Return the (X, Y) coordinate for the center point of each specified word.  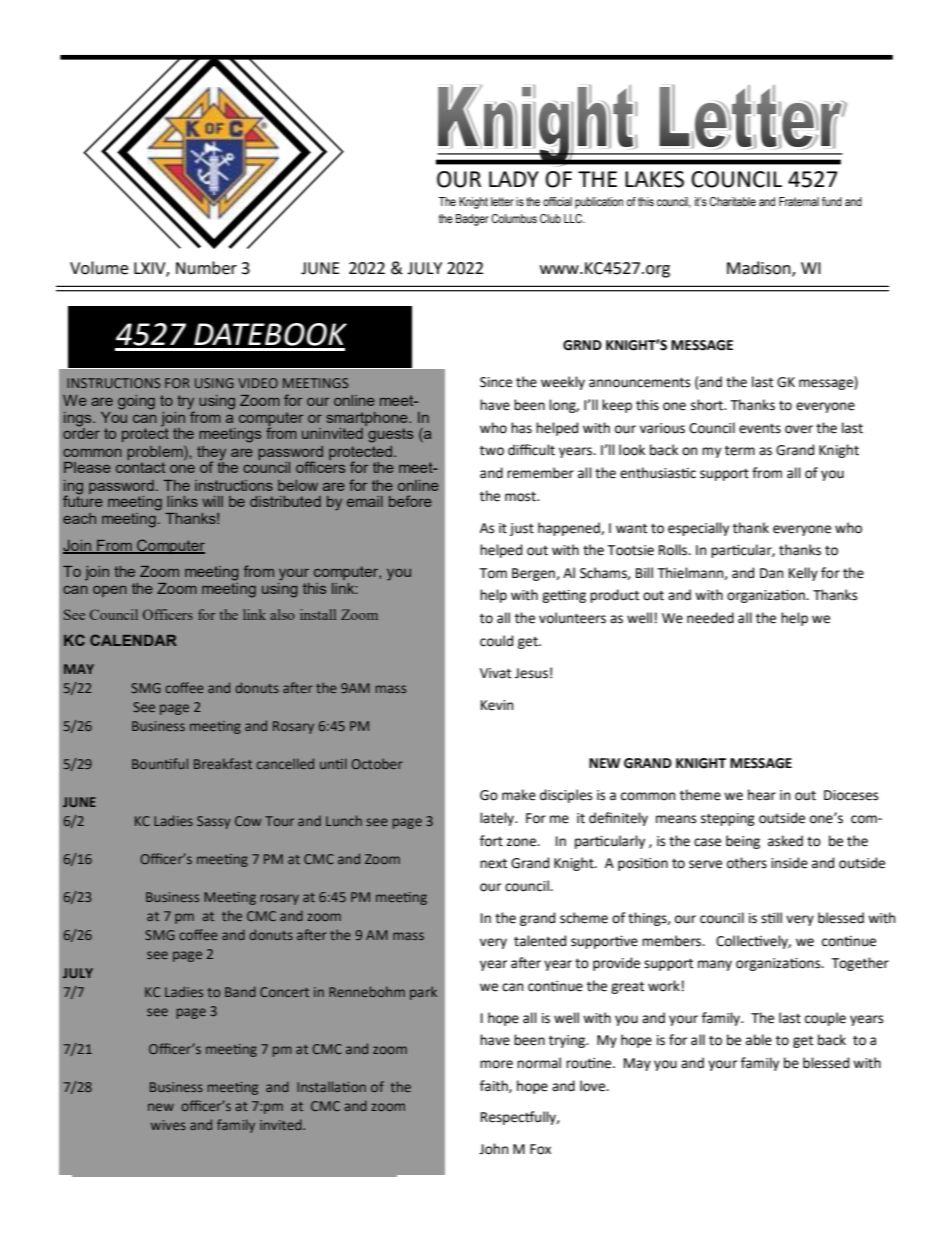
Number (206, 268)
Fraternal (799, 201)
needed (710, 618)
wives (168, 1125)
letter (502, 201)
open (110, 591)
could (496, 641)
